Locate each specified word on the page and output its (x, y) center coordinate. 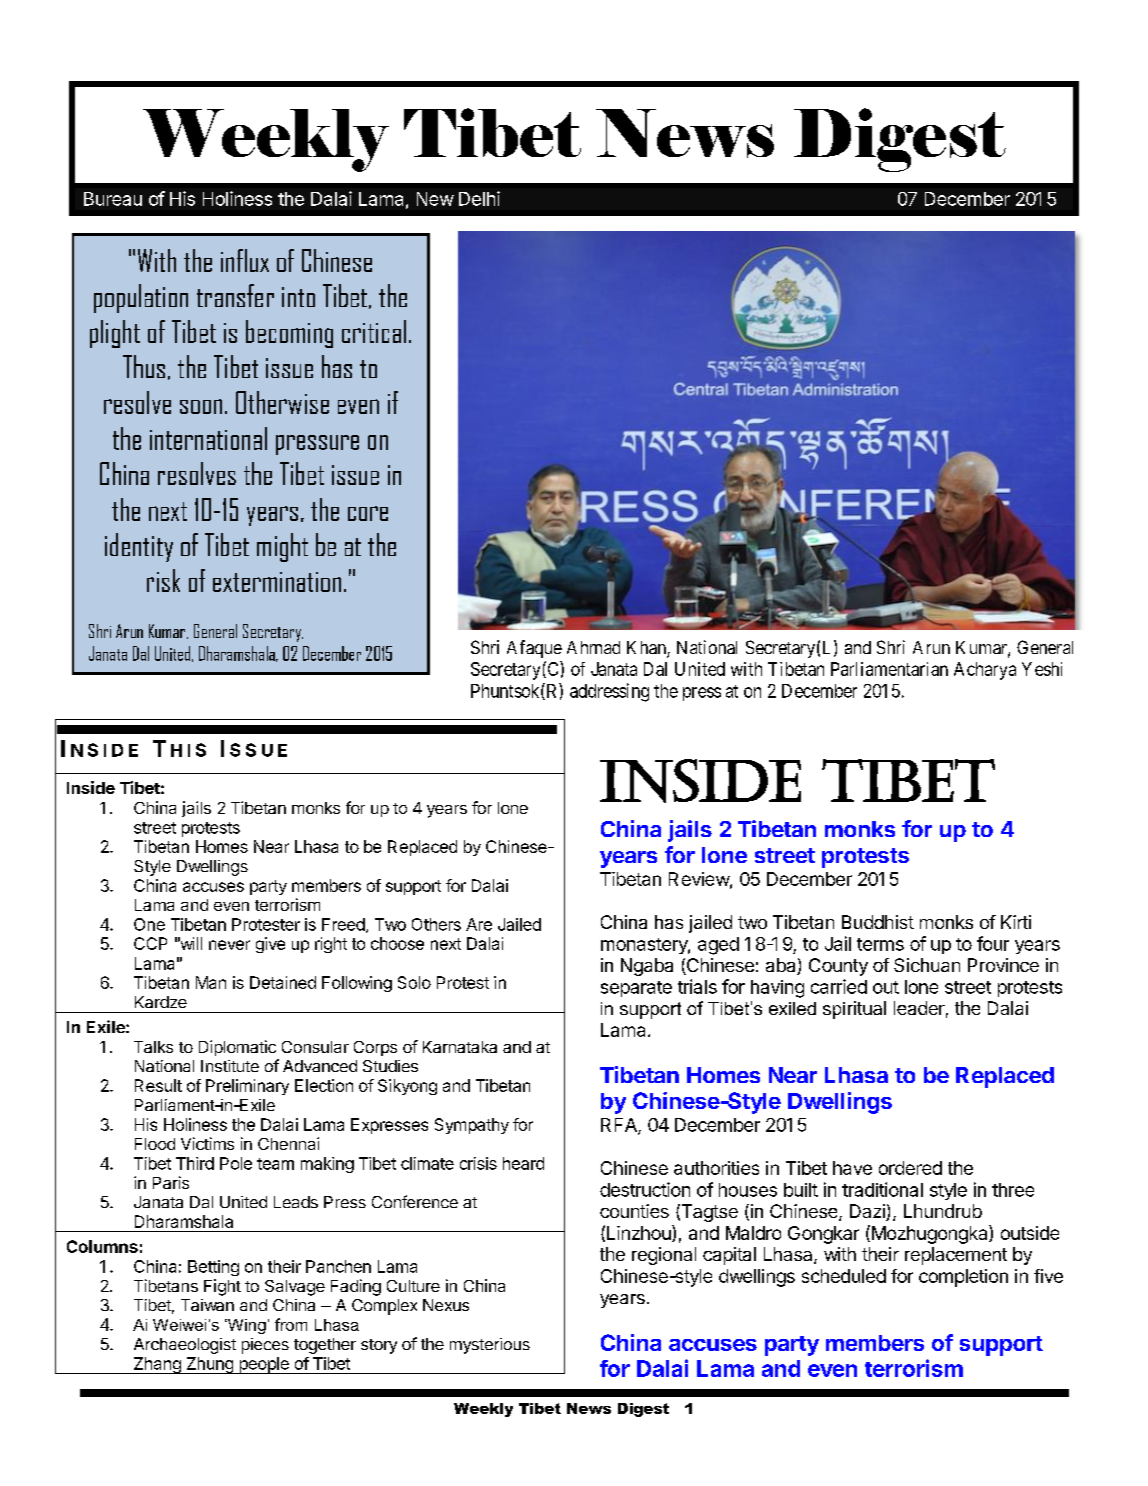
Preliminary (247, 1087)
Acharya (985, 671)
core (368, 513)
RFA (620, 1126)
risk (163, 580)
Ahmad (593, 647)
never (229, 945)
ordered (910, 1168)
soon (201, 406)
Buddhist (878, 922)
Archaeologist (185, 1346)
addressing (609, 692)
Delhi (479, 198)
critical (374, 331)
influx (245, 260)
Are (479, 924)
